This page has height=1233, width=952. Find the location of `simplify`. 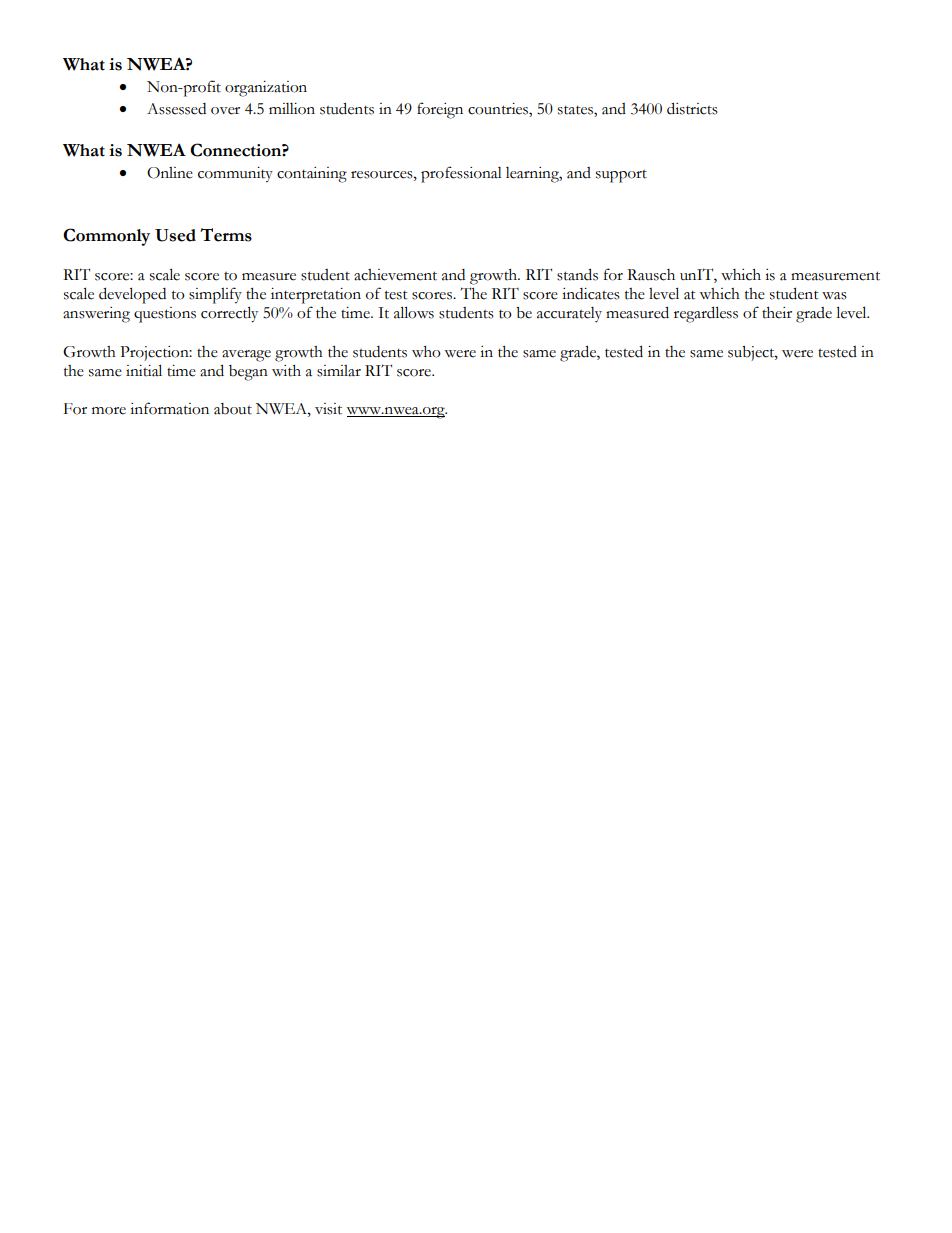

simplify is located at coordinates (215, 295).
